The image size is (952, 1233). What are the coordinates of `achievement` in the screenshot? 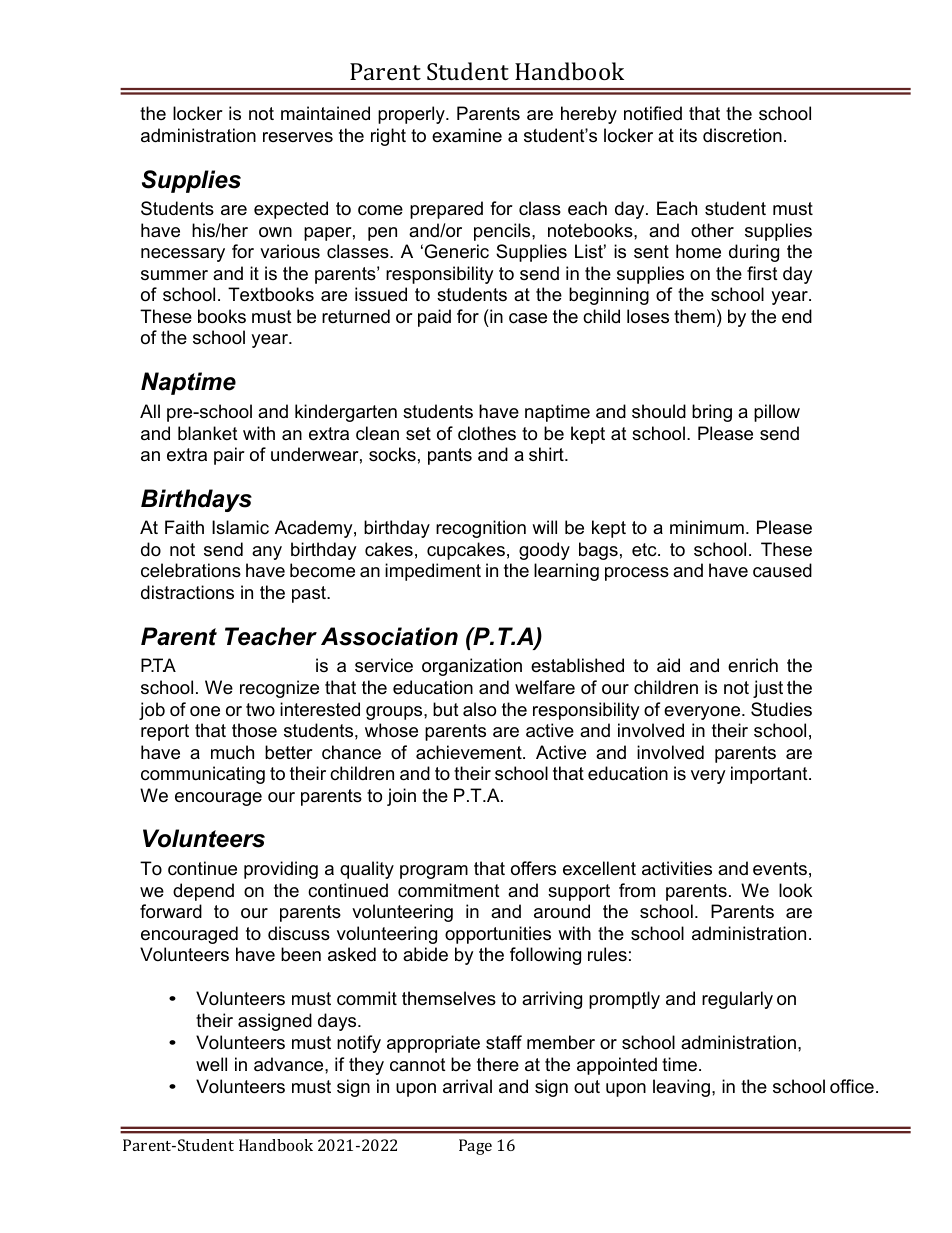 It's located at (470, 752).
